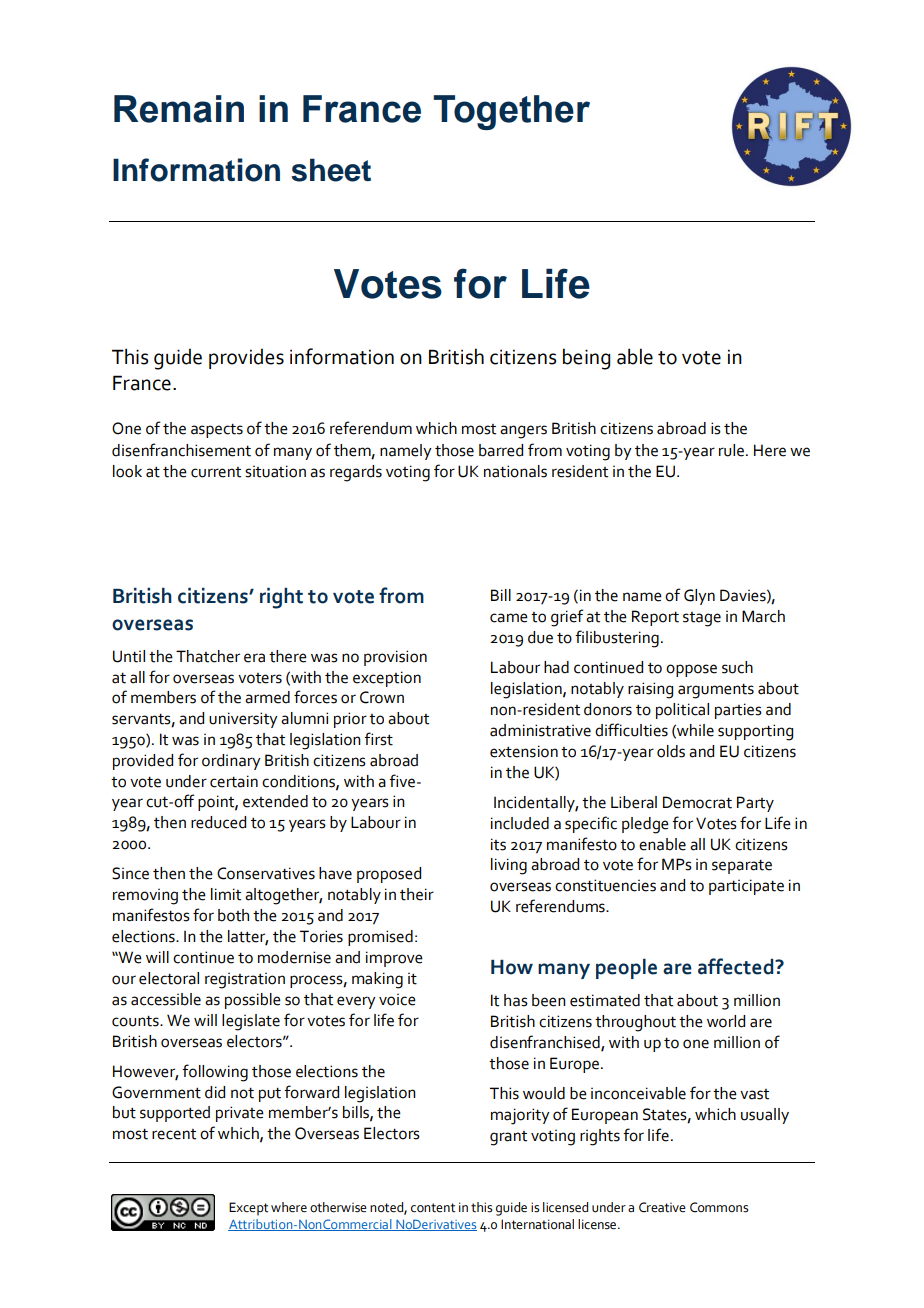  I want to click on sheet, so click(331, 170).
